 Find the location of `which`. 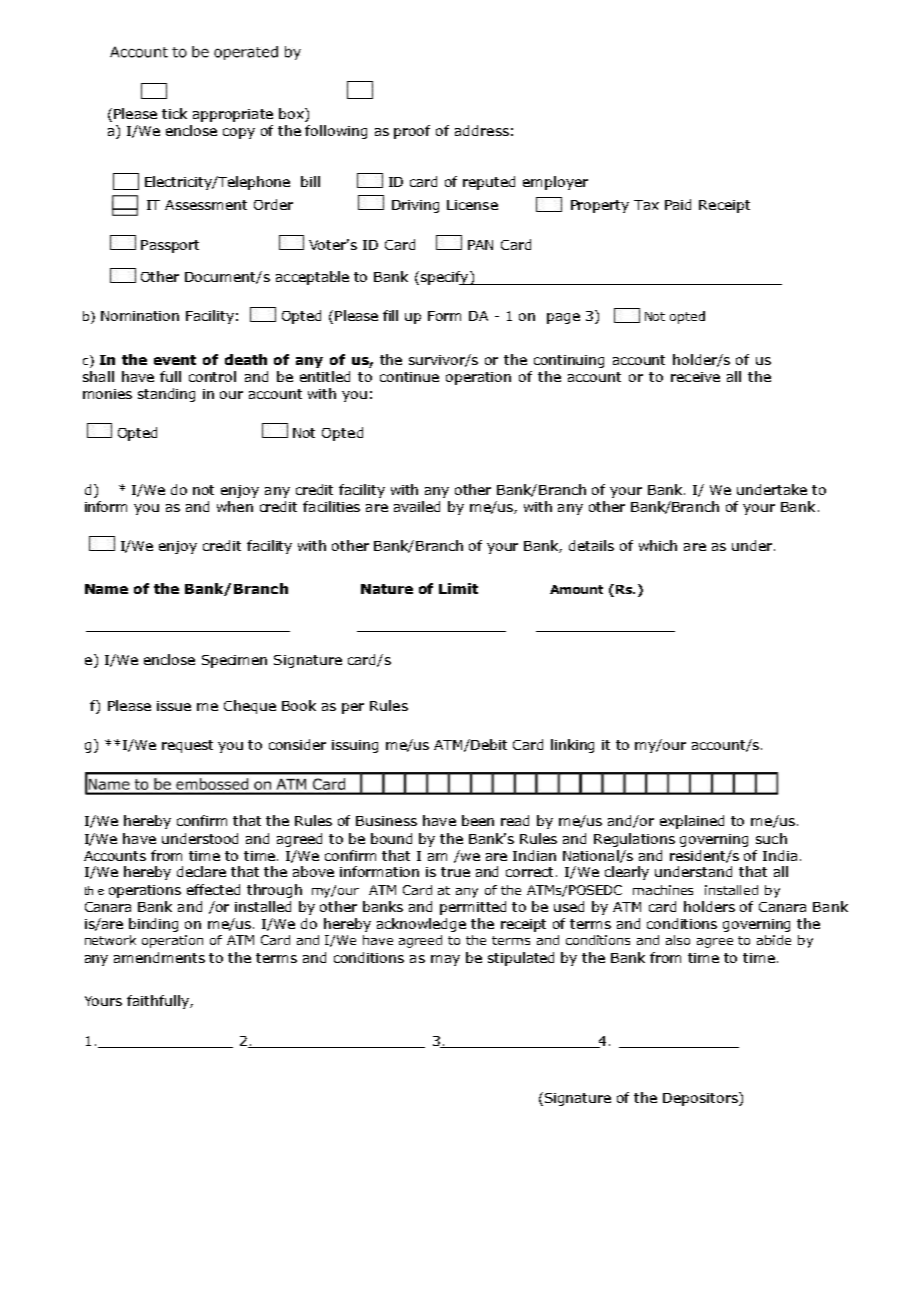

which is located at coordinates (658, 545).
